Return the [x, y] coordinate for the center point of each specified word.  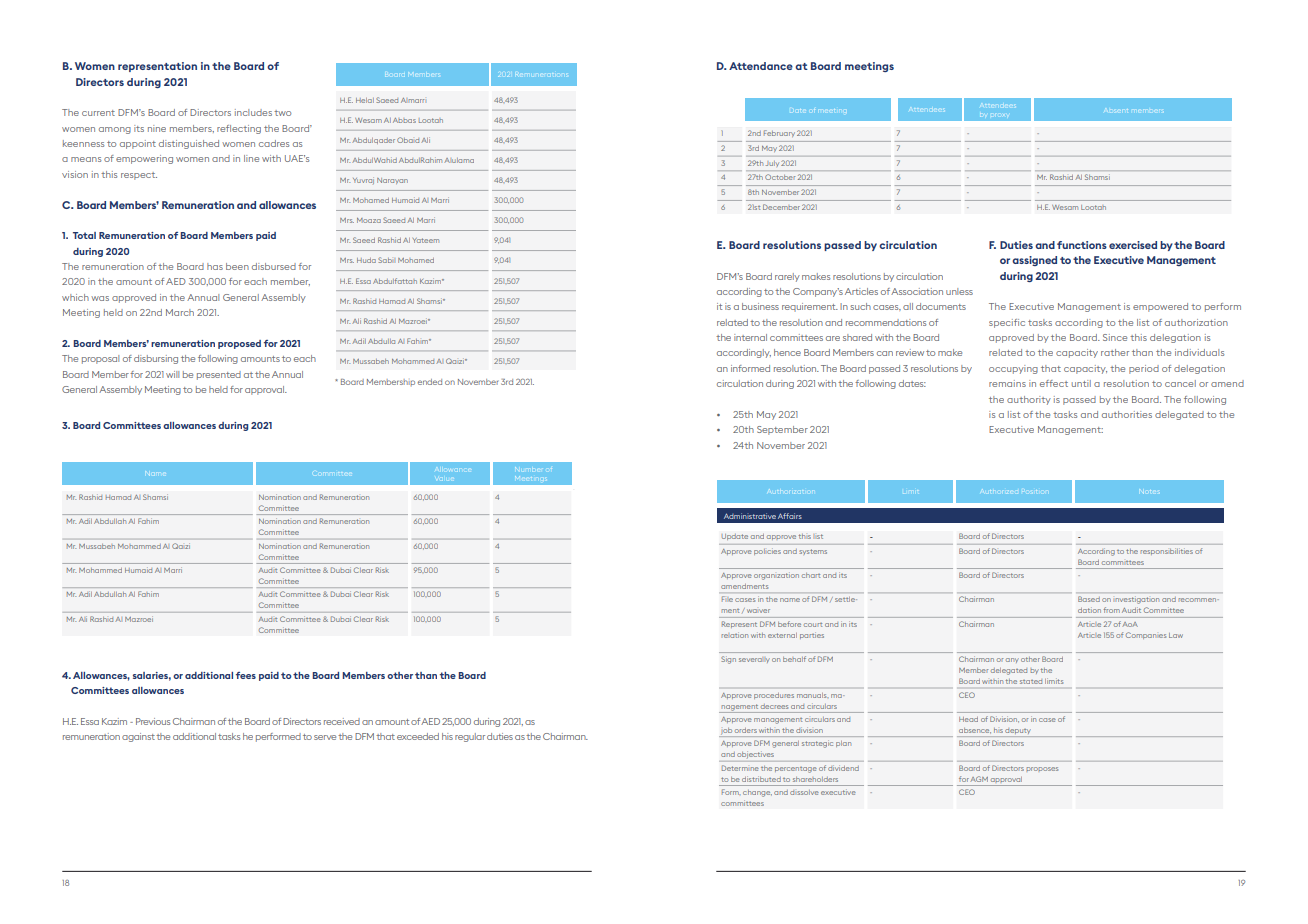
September [782, 430]
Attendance [761, 66]
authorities [1127, 414]
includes [253, 112]
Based [1089, 599]
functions [1082, 245]
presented [219, 375]
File [727, 599]
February [779, 133]
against [138, 737]
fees [246, 675]
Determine [740, 768]
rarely [787, 277]
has [215, 266]
